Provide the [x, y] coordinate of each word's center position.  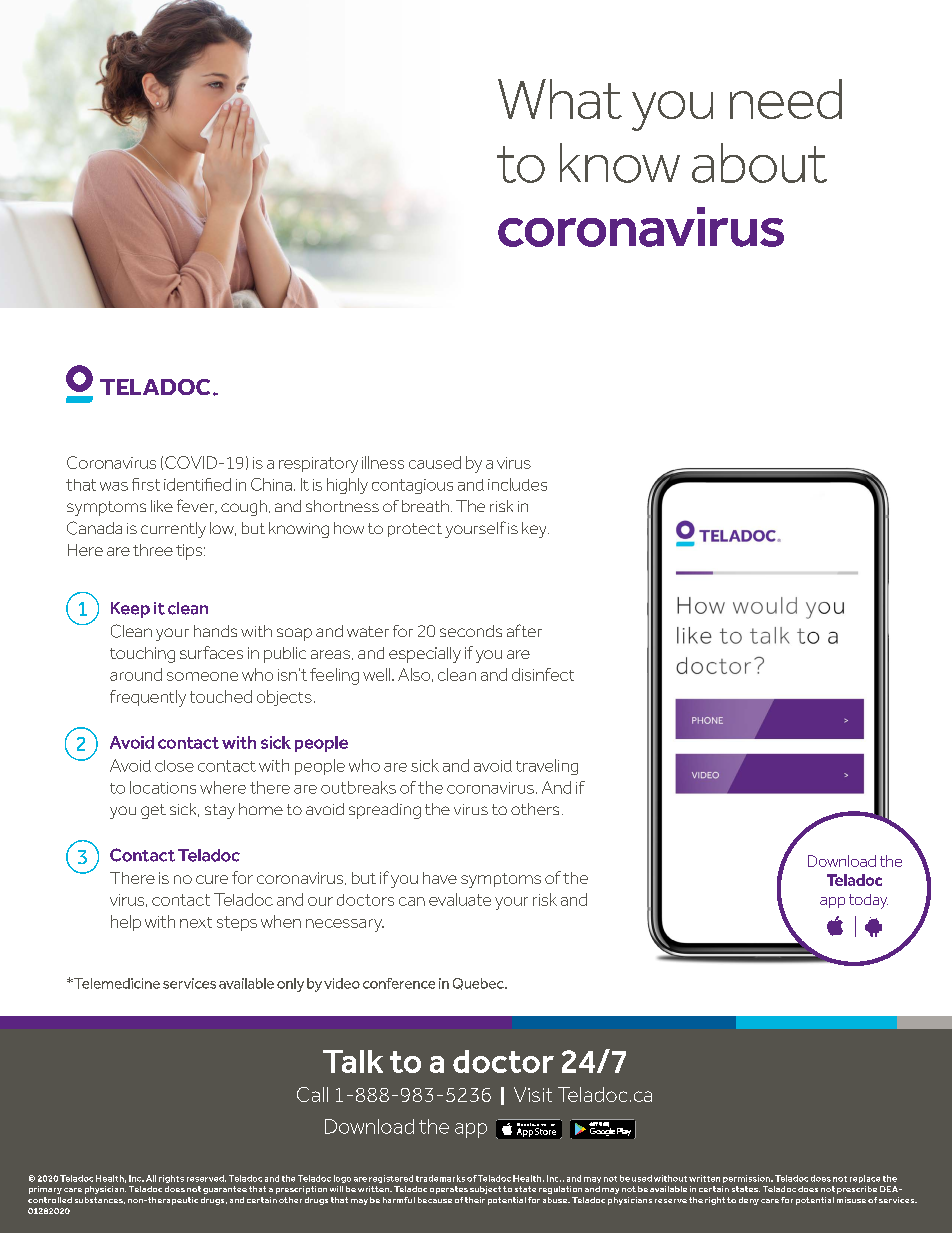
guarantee [225, 1190]
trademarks [440, 1178]
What [560, 99]
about [759, 163]
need [786, 99]
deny [749, 1201]
